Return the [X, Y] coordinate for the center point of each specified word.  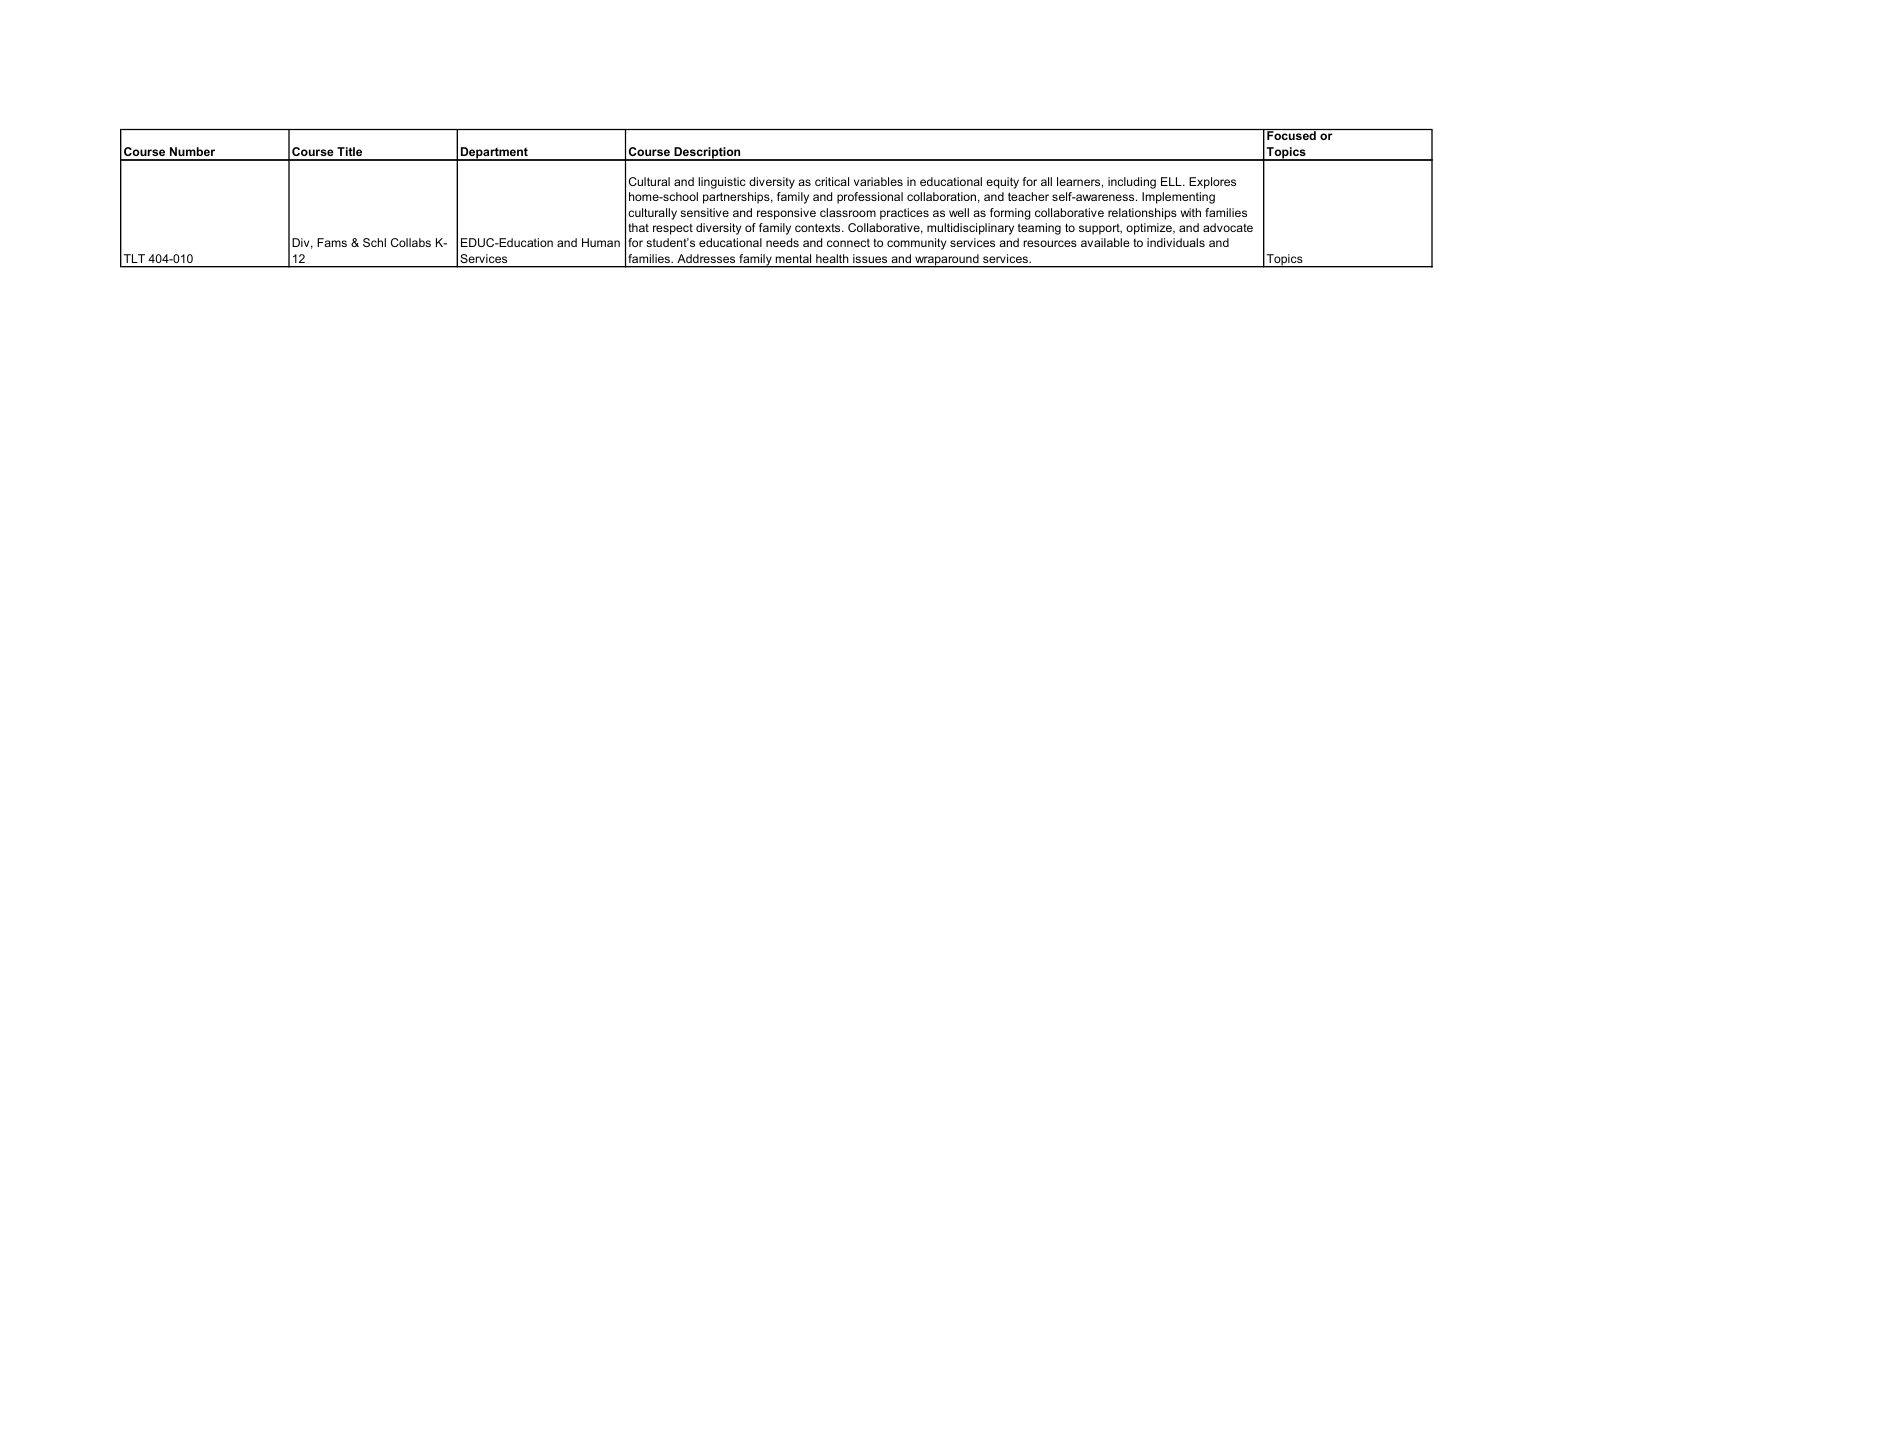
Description [707, 154]
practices [904, 214]
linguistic [722, 183]
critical [832, 181]
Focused [1291, 134]
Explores [1212, 183]
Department [494, 154]
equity [1002, 183]
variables [878, 181]
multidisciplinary [970, 229]
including [1132, 183]
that [638, 227]
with [1190, 212]
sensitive [704, 212]
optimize [1150, 229]
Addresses [706, 258]
